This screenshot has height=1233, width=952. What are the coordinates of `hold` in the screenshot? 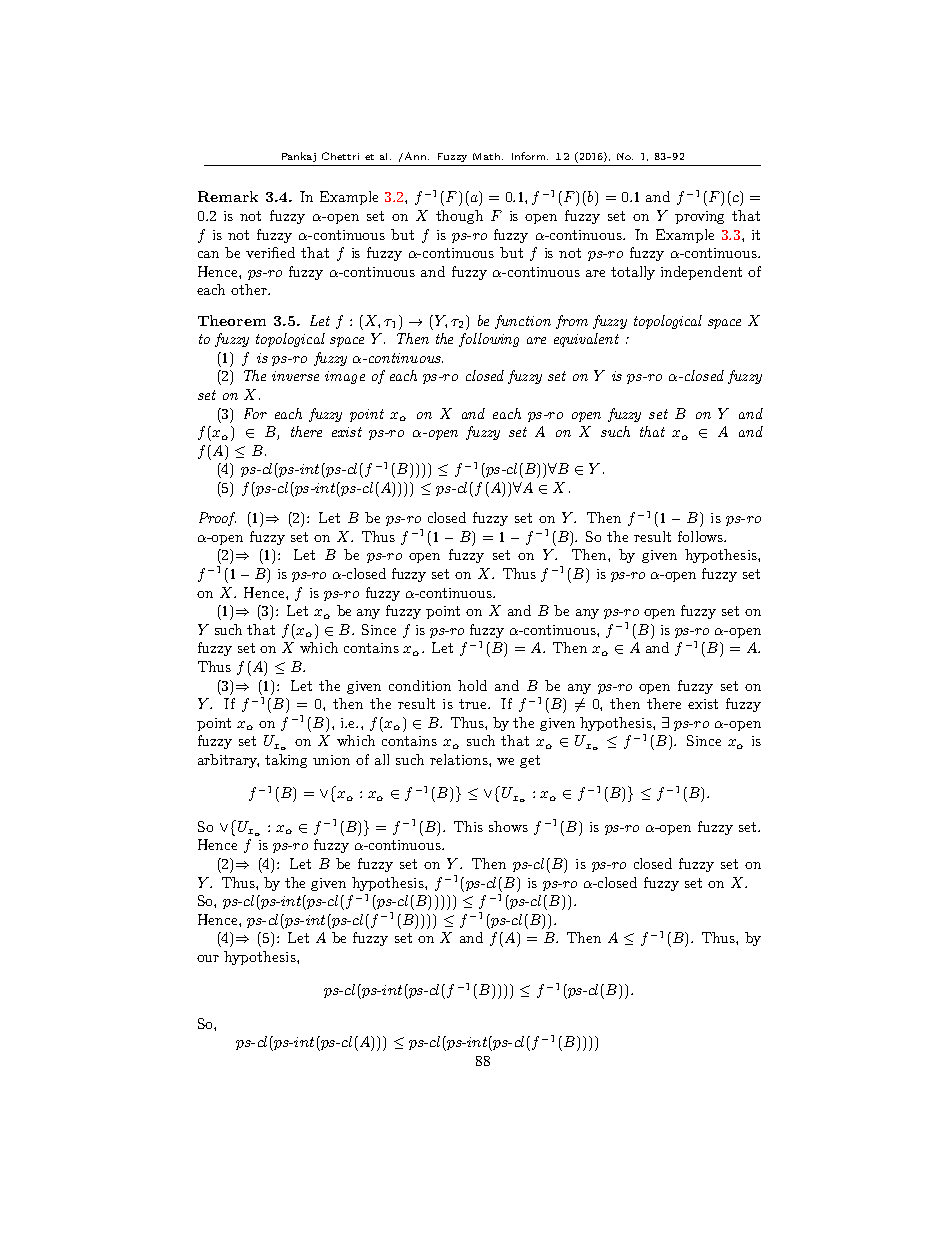 It's located at (472, 685).
